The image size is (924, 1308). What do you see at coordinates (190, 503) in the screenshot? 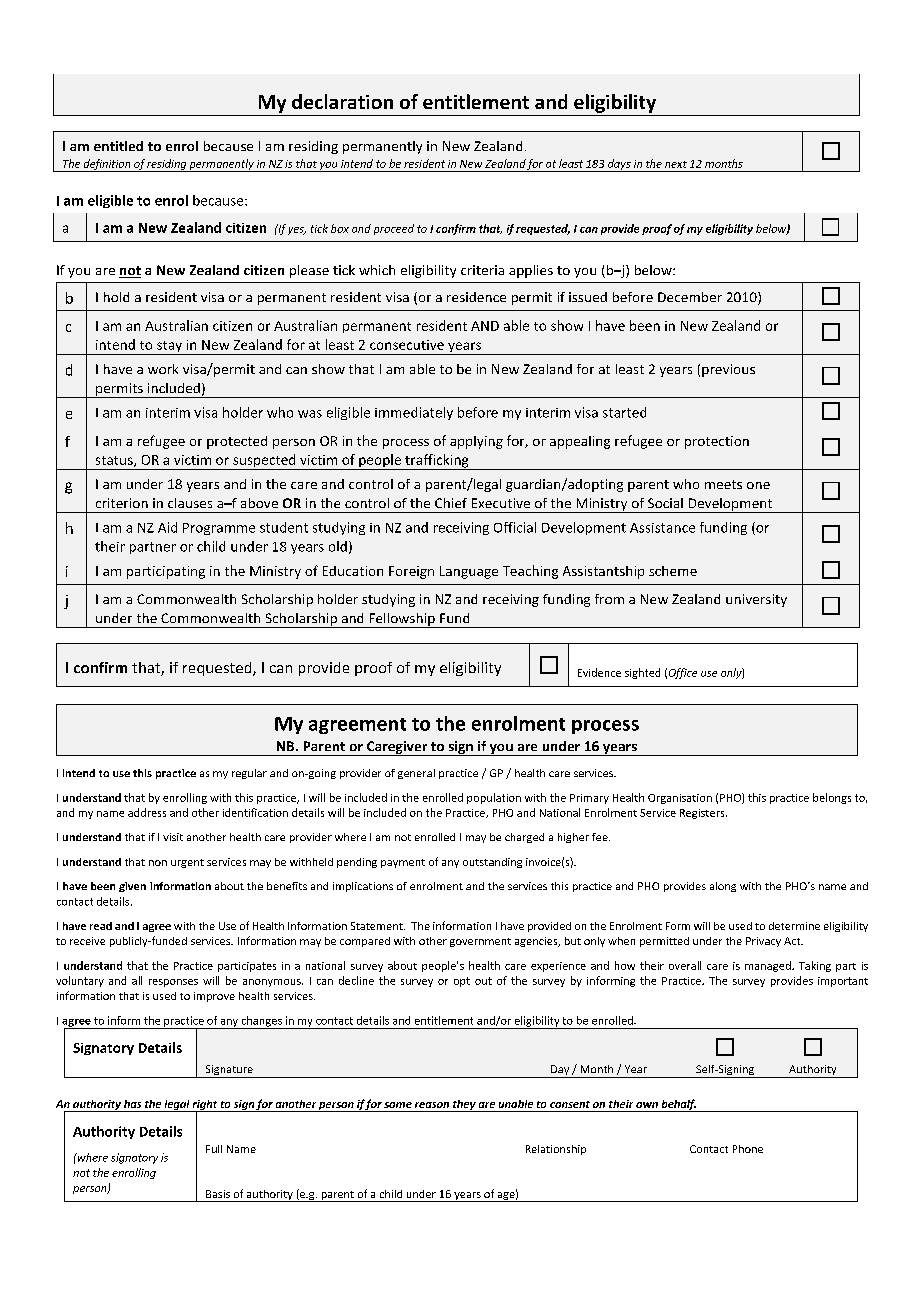
I see `clauses` at bounding box center [190, 503].
